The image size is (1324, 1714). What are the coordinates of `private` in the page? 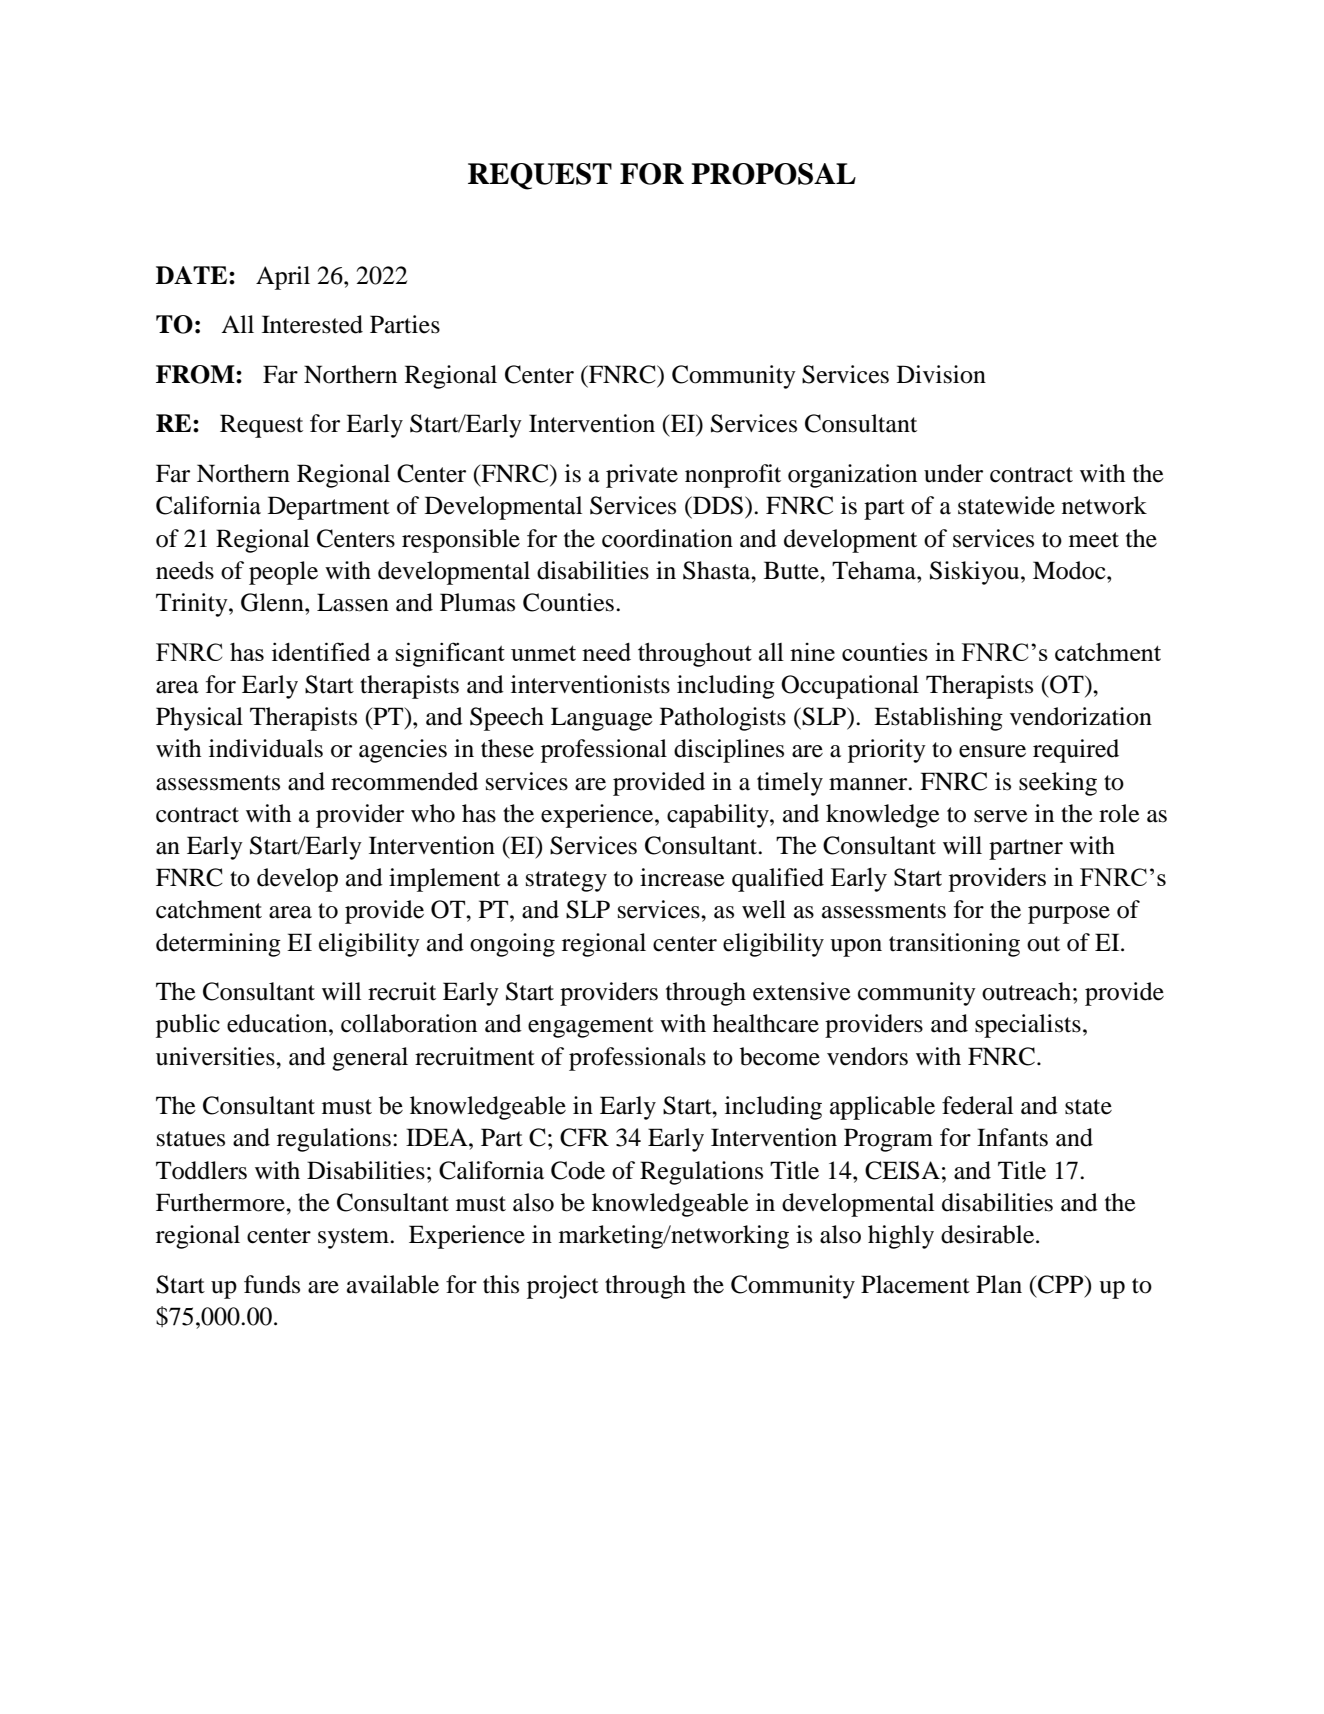 It's located at (642, 476).
